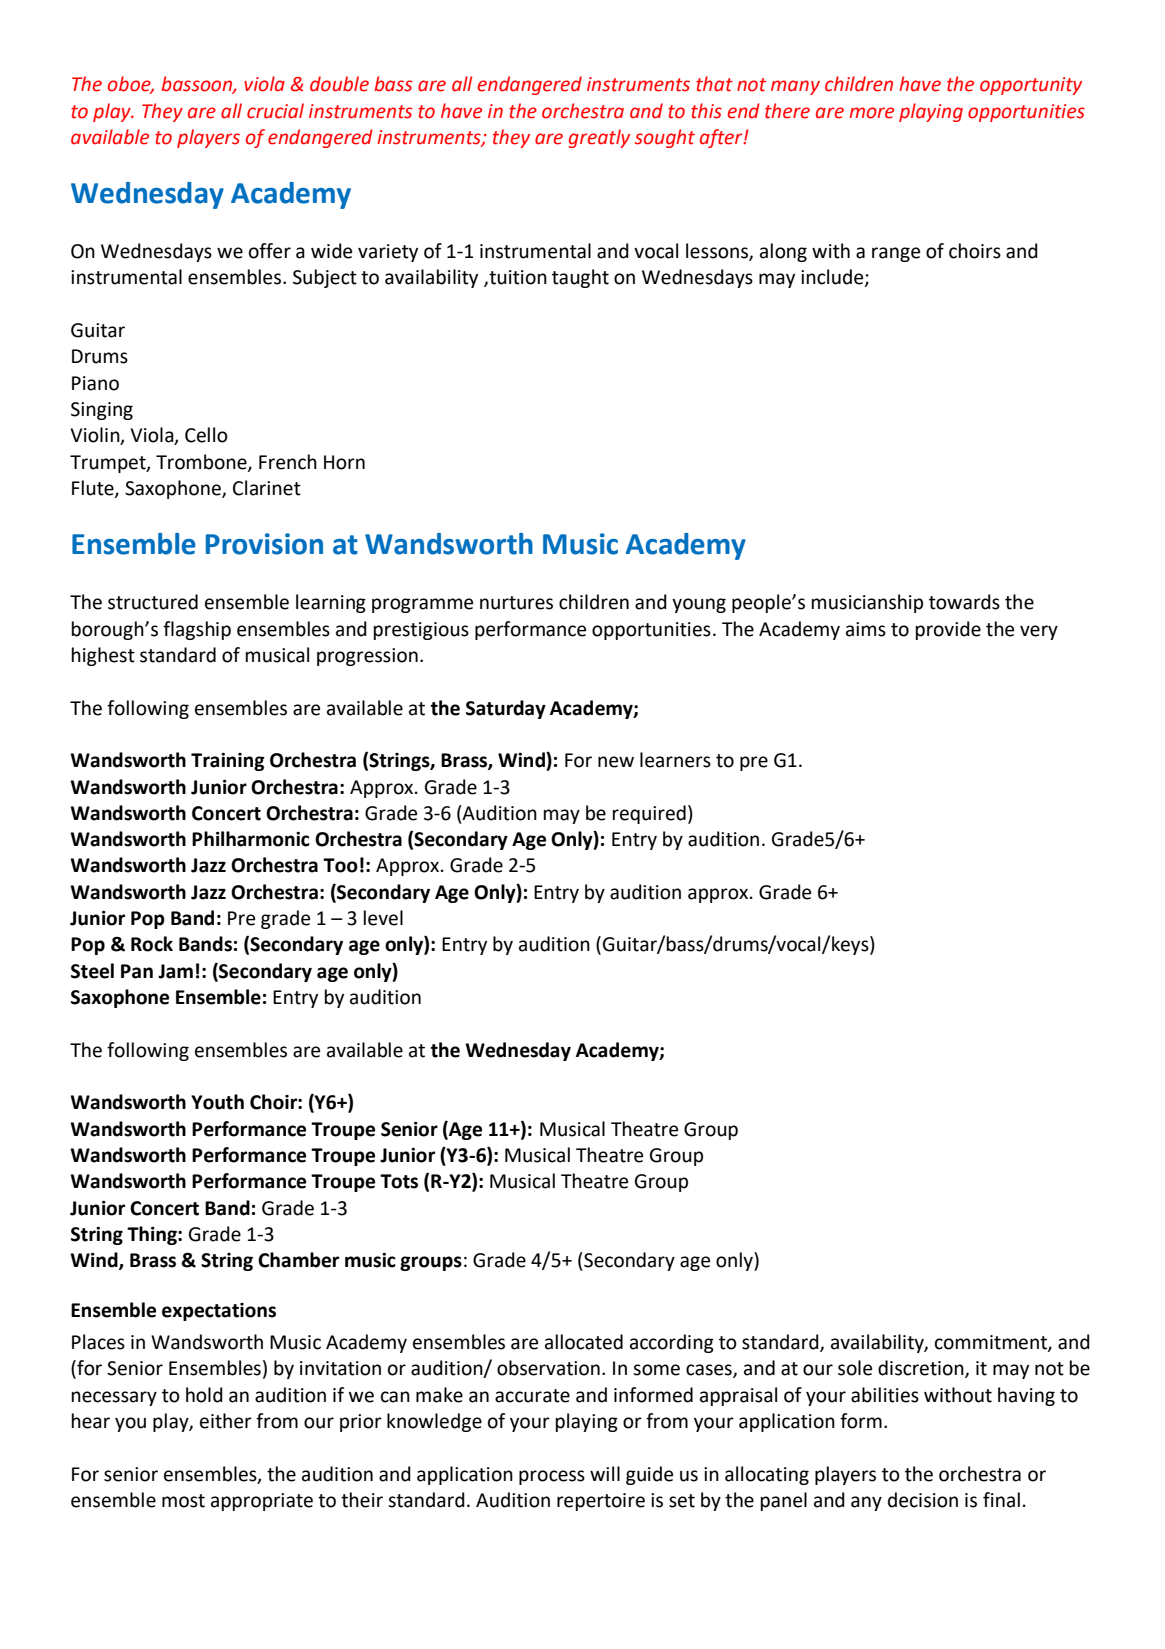 The width and height of the screenshot is (1165, 1649). What do you see at coordinates (922, 1369) in the screenshot?
I see `discretion` at bounding box center [922, 1369].
